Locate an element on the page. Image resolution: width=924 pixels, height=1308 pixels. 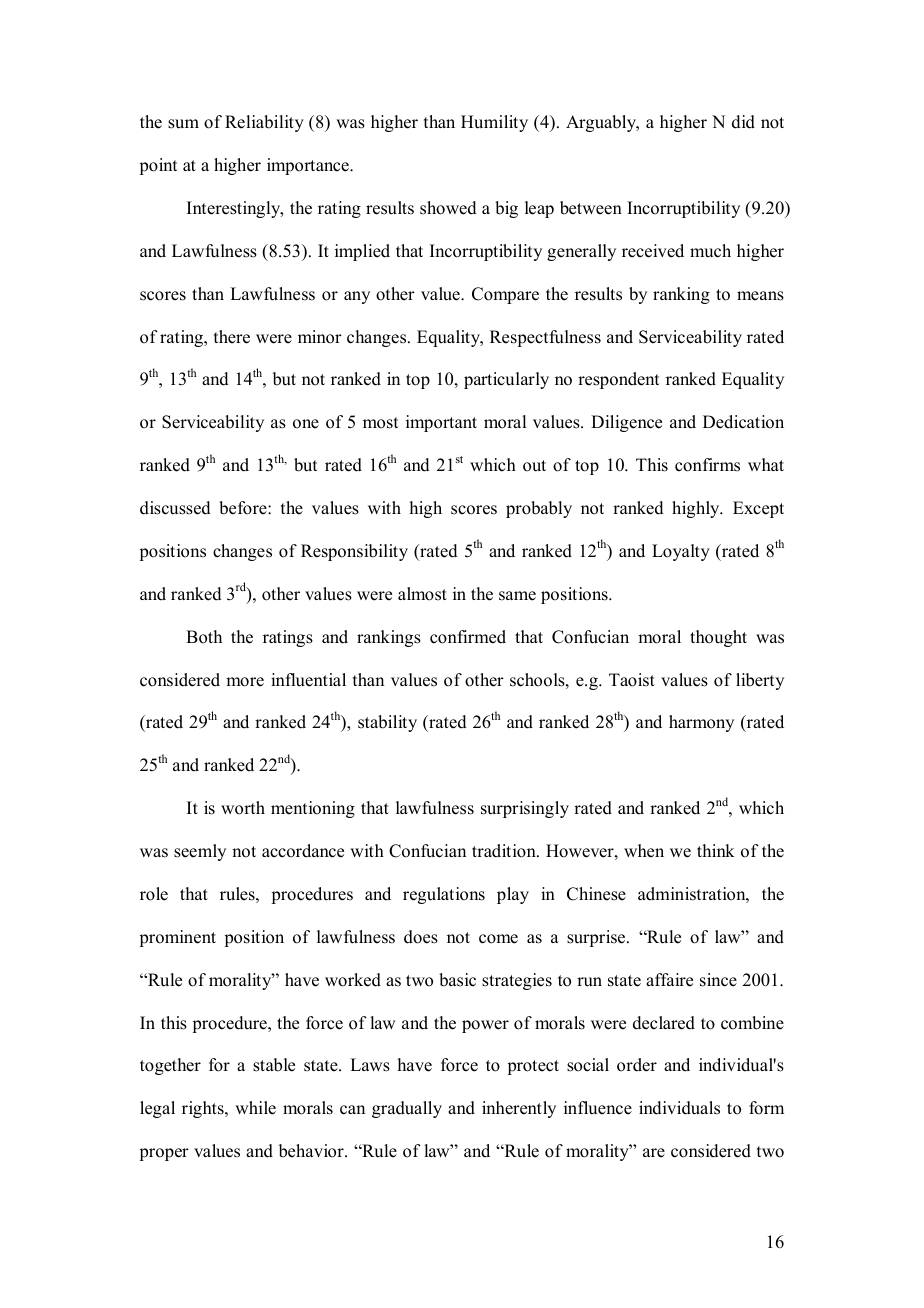
Reliability is located at coordinates (264, 123).
